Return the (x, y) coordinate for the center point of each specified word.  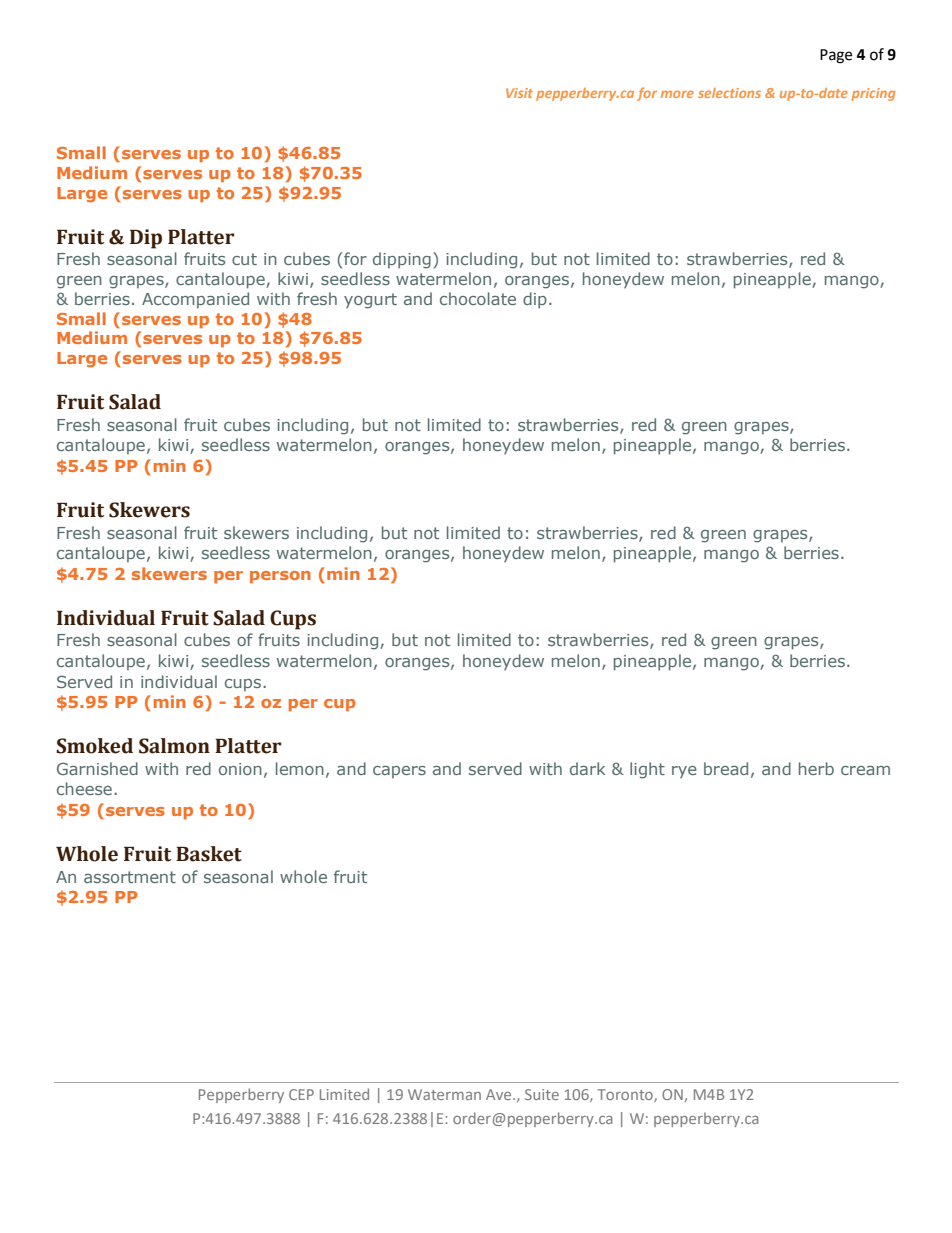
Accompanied (195, 300)
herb (816, 768)
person (280, 577)
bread (726, 768)
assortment (130, 877)
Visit (519, 93)
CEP (301, 1094)
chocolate (478, 298)
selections (729, 93)
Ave (500, 1094)
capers (399, 772)
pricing (873, 94)
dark (587, 768)
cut (244, 259)
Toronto (626, 1095)
